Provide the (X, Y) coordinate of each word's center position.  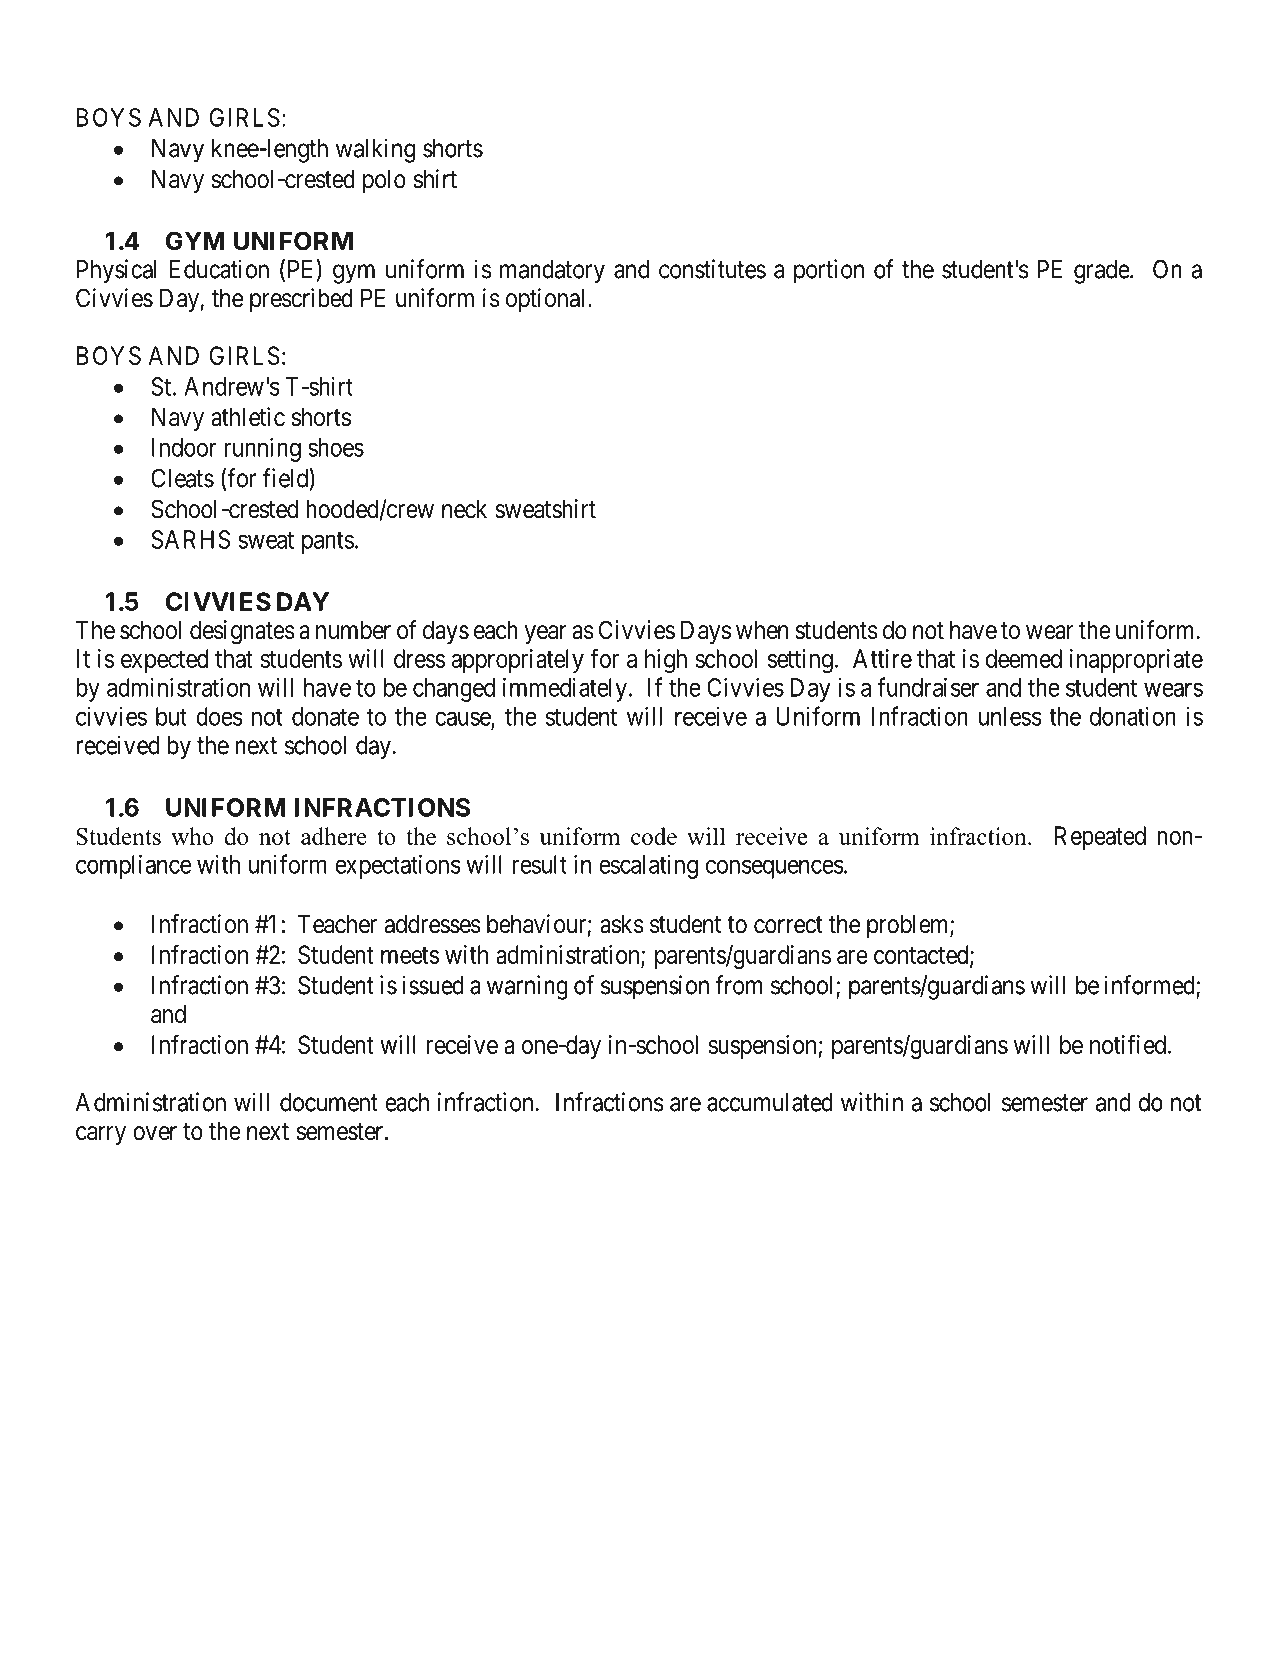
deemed (1024, 658)
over (155, 1133)
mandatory (552, 272)
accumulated (770, 1102)
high (666, 661)
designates (242, 632)
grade (1102, 272)
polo (384, 181)
